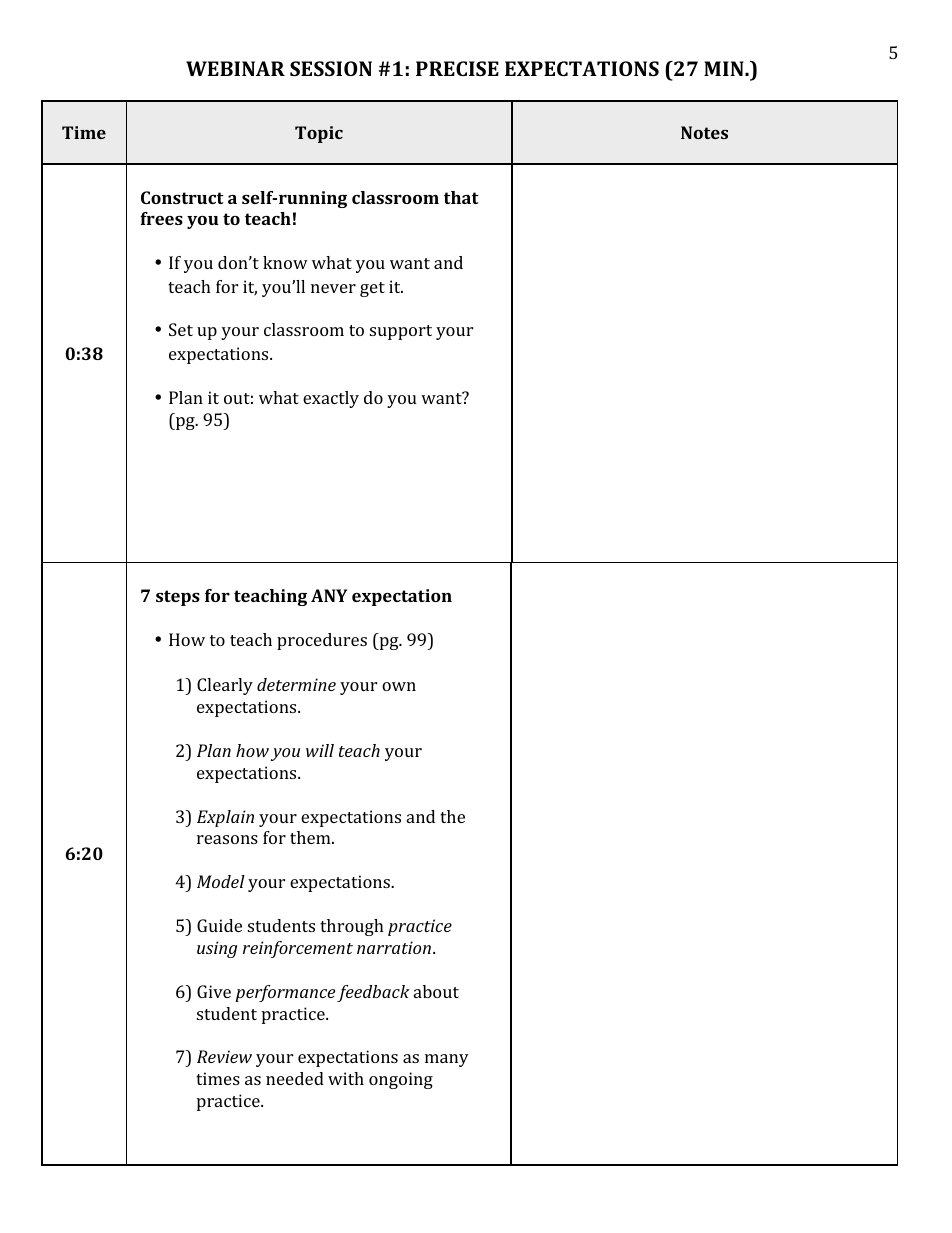 This screenshot has width=952, height=1233. What do you see at coordinates (399, 686) in the screenshot?
I see `own` at bounding box center [399, 686].
